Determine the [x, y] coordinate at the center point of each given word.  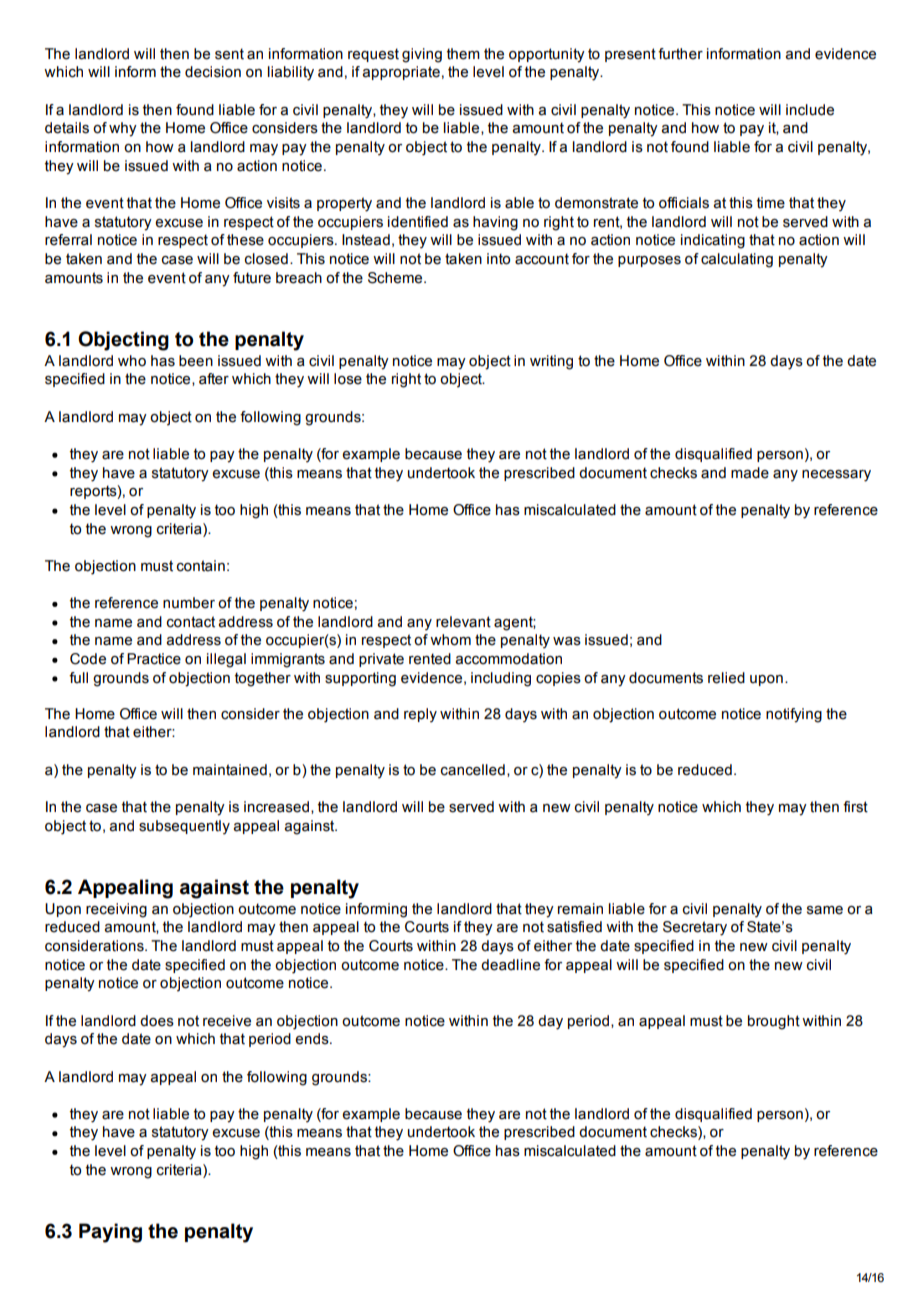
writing [551, 362]
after [214, 379]
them [463, 54]
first [855, 807]
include [810, 110]
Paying [110, 1233]
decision [213, 72]
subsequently [184, 827]
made [750, 473]
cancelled [473, 770]
